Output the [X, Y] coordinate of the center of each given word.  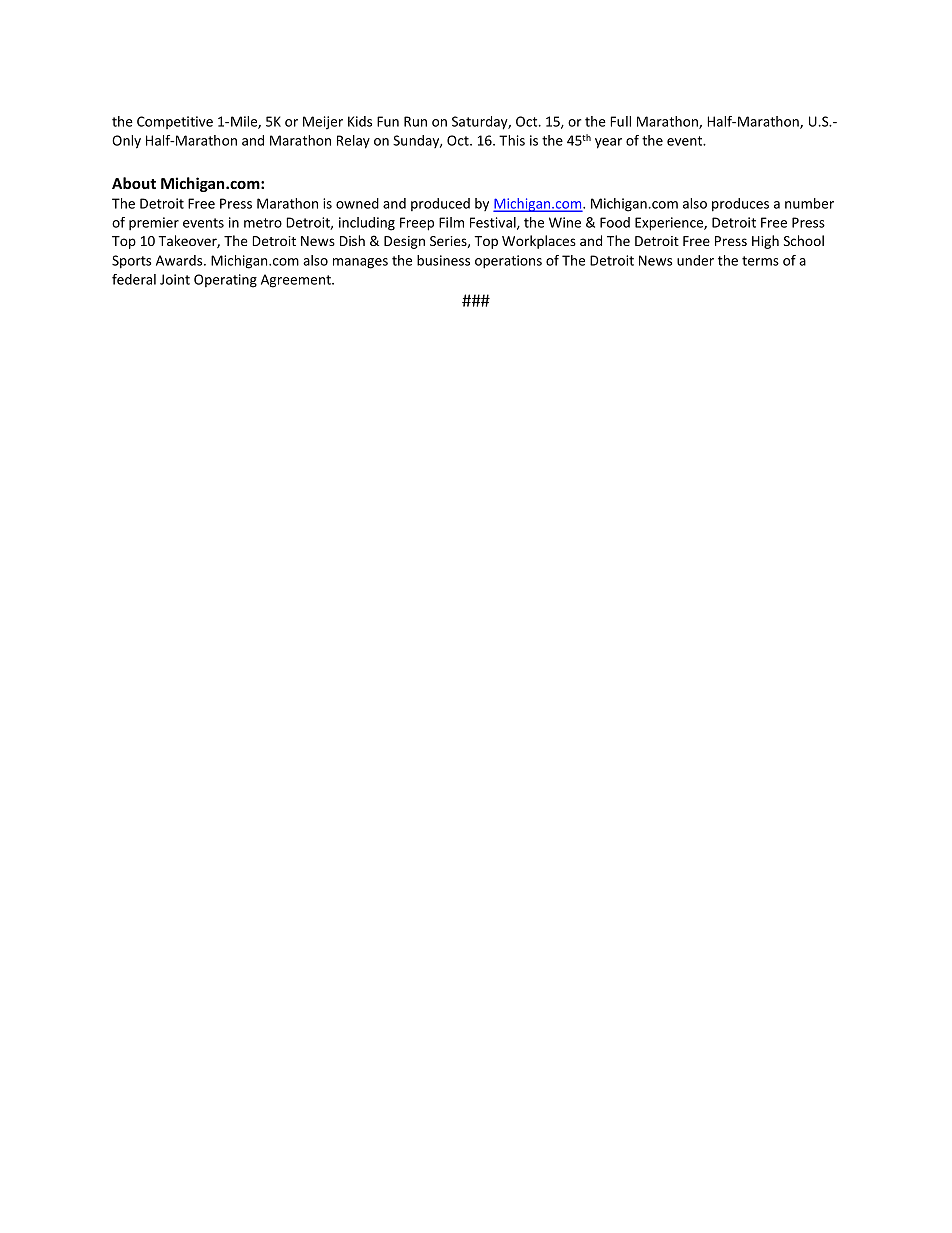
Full [621, 121]
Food [615, 222]
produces [740, 205]
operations [508, 262]
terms [760, 261]
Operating [225, 281]
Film [451, 222]
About [134, 183]
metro [263, 223]
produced [440, 204]
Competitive [175, 122]
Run [415, 121]
